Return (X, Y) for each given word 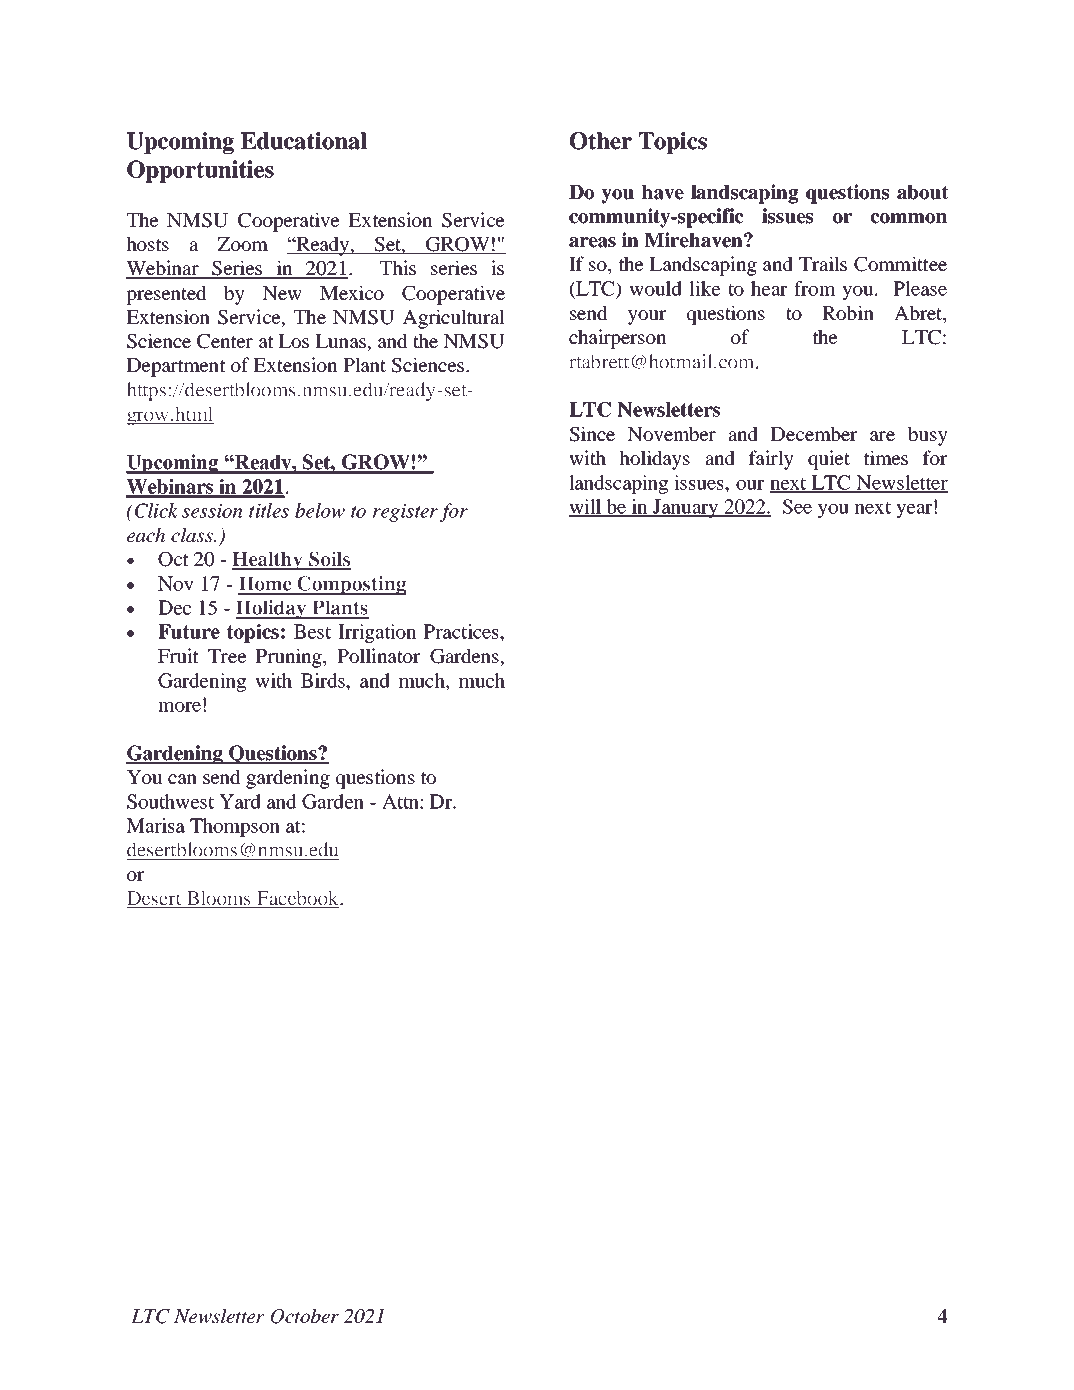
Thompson (235, 827)
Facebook (298, 899)
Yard (240, 801)
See (797, 506)
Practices (462, 631)
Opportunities (200, 171)
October (305, 1316)
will (585, 507)
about (923, 192)
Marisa (155, 825)
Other (601, 141)
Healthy (268, 561)
